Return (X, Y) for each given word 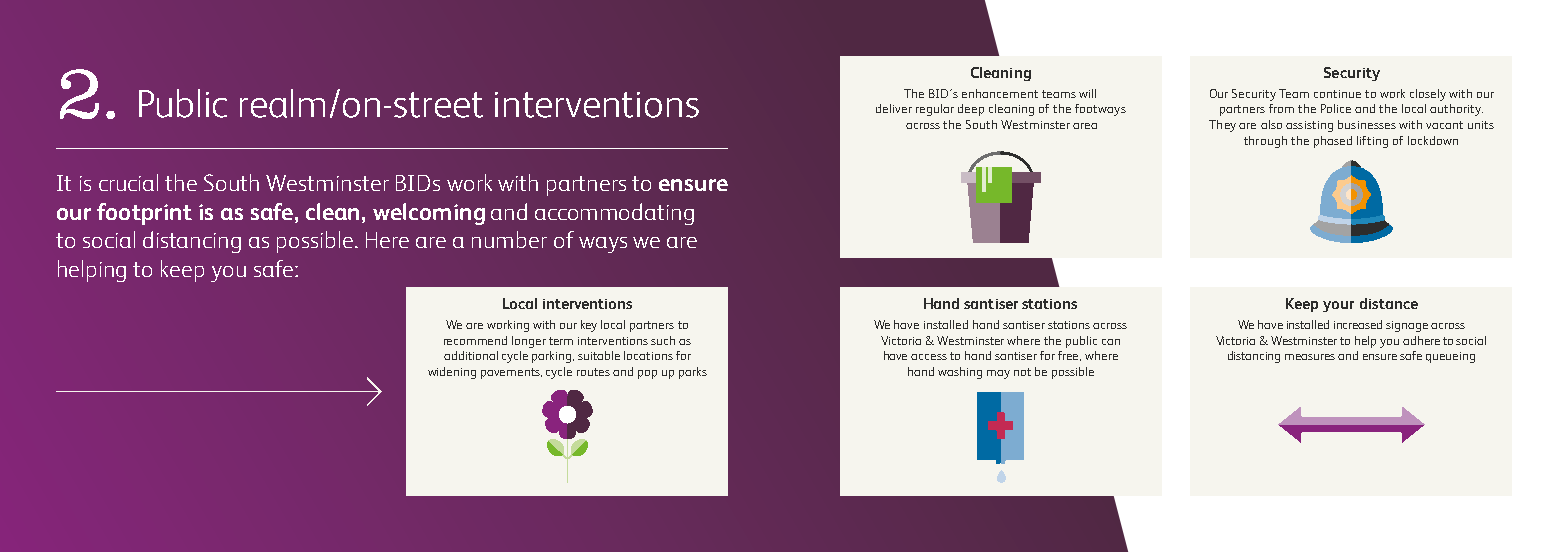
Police (1336, 108)
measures (1310, 357)
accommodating (614, 214)
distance (1389, 303)
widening (452, 373)
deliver (894, 108)
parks (693, 373)
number (509, 239)
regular (935, 110)
